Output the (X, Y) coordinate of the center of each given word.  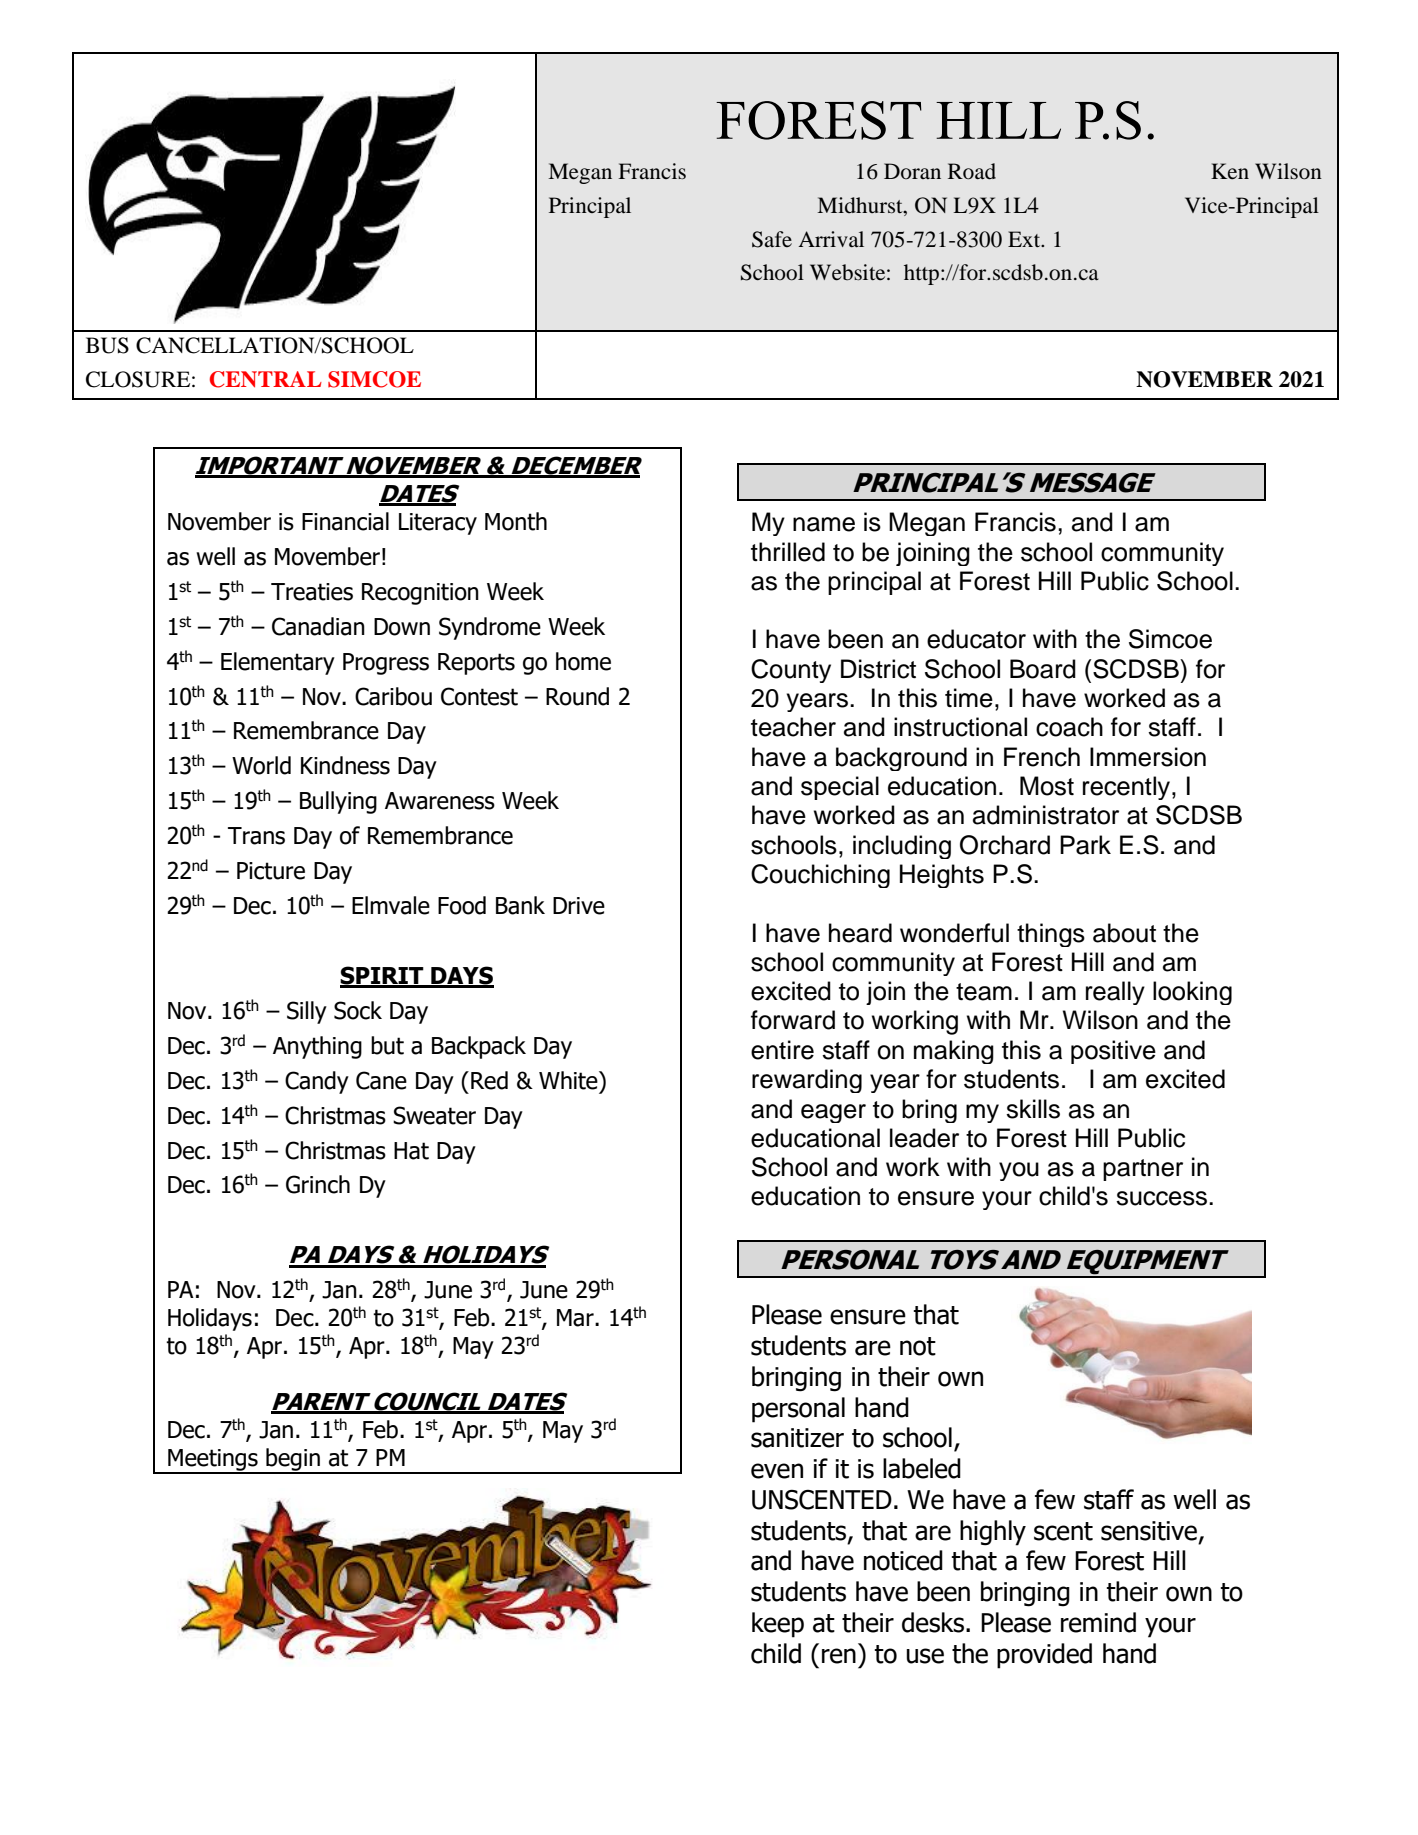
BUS (107, 345)
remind (1098, 1622)
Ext (1025, 239)
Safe (772, 239)
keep (778, 1625)
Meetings (213, 1461)
